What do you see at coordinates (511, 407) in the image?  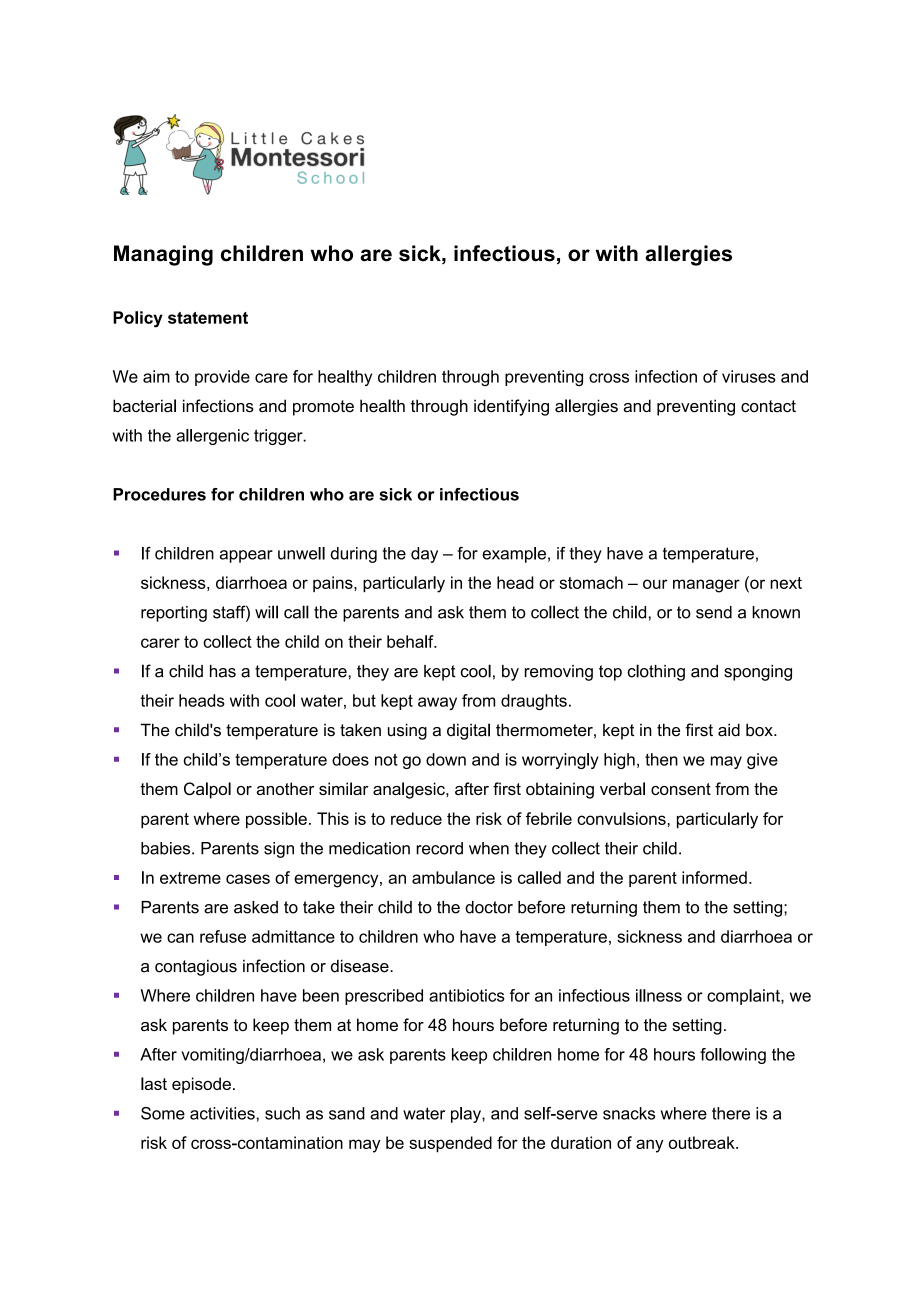 I see `identifying` at bounding box center [511, 407].
